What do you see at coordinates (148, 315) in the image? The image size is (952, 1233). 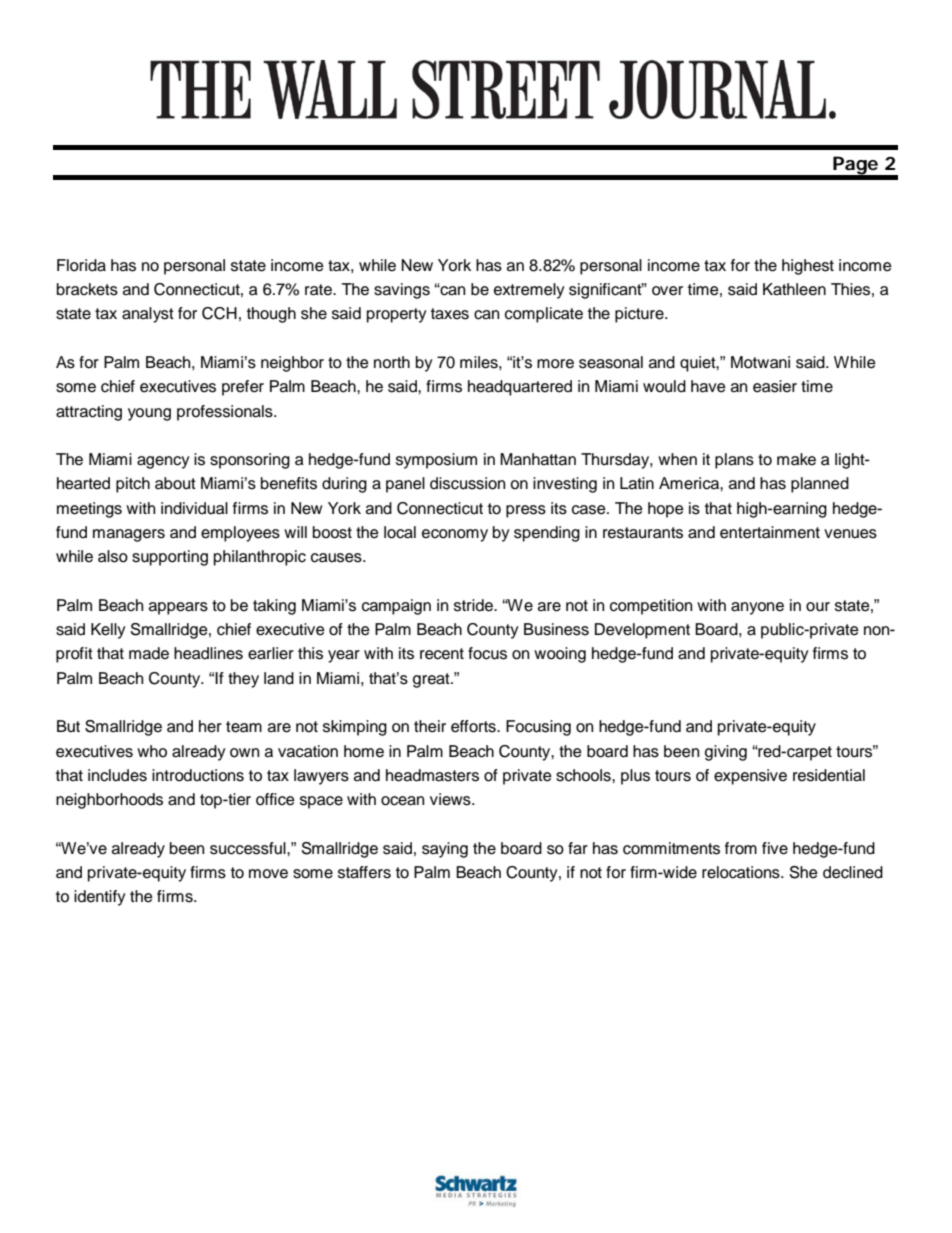 I see `analyst` at bounding box center [148, 315].
